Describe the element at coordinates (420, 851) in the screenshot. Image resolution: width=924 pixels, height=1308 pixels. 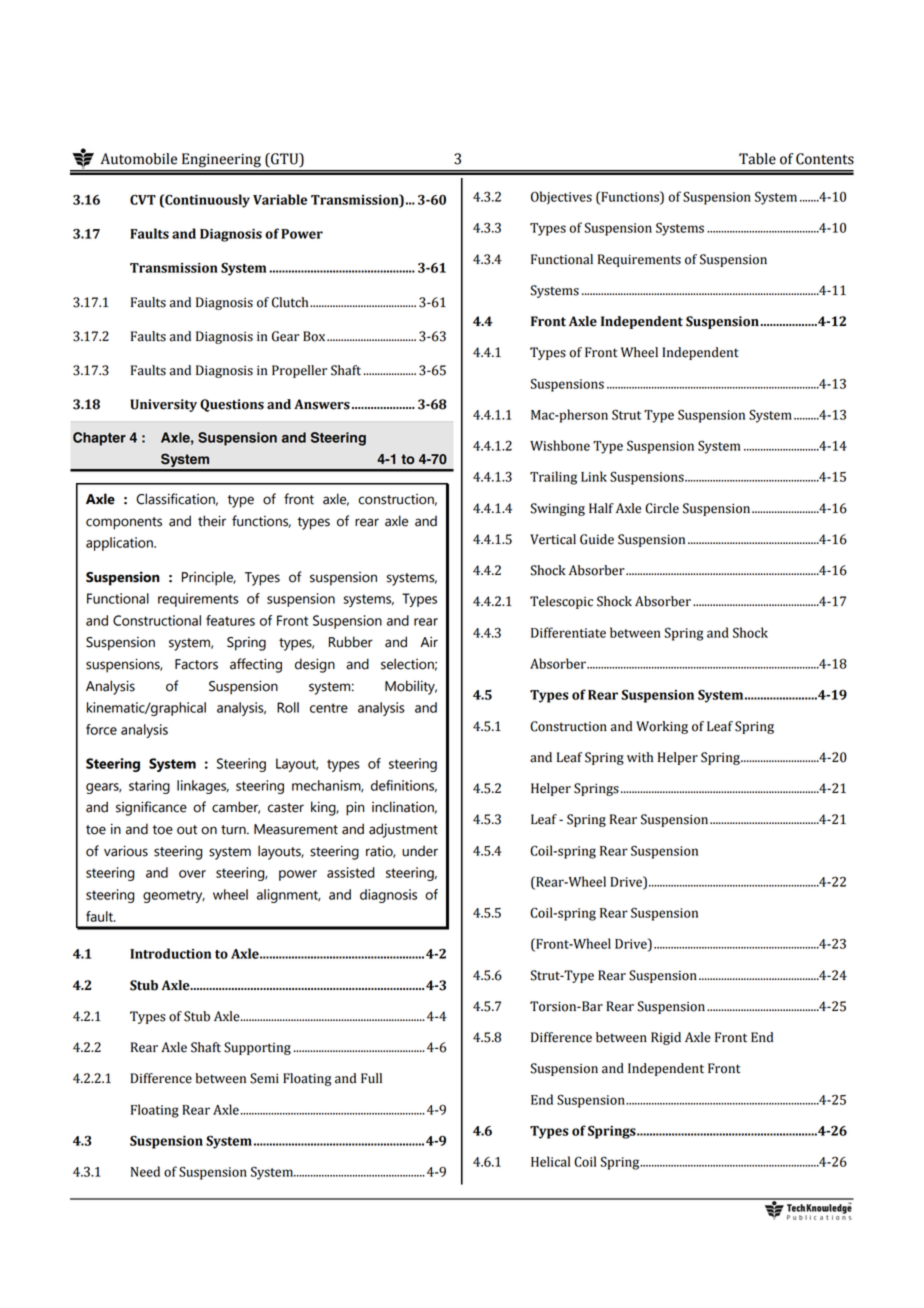
I see `under` at that location.
